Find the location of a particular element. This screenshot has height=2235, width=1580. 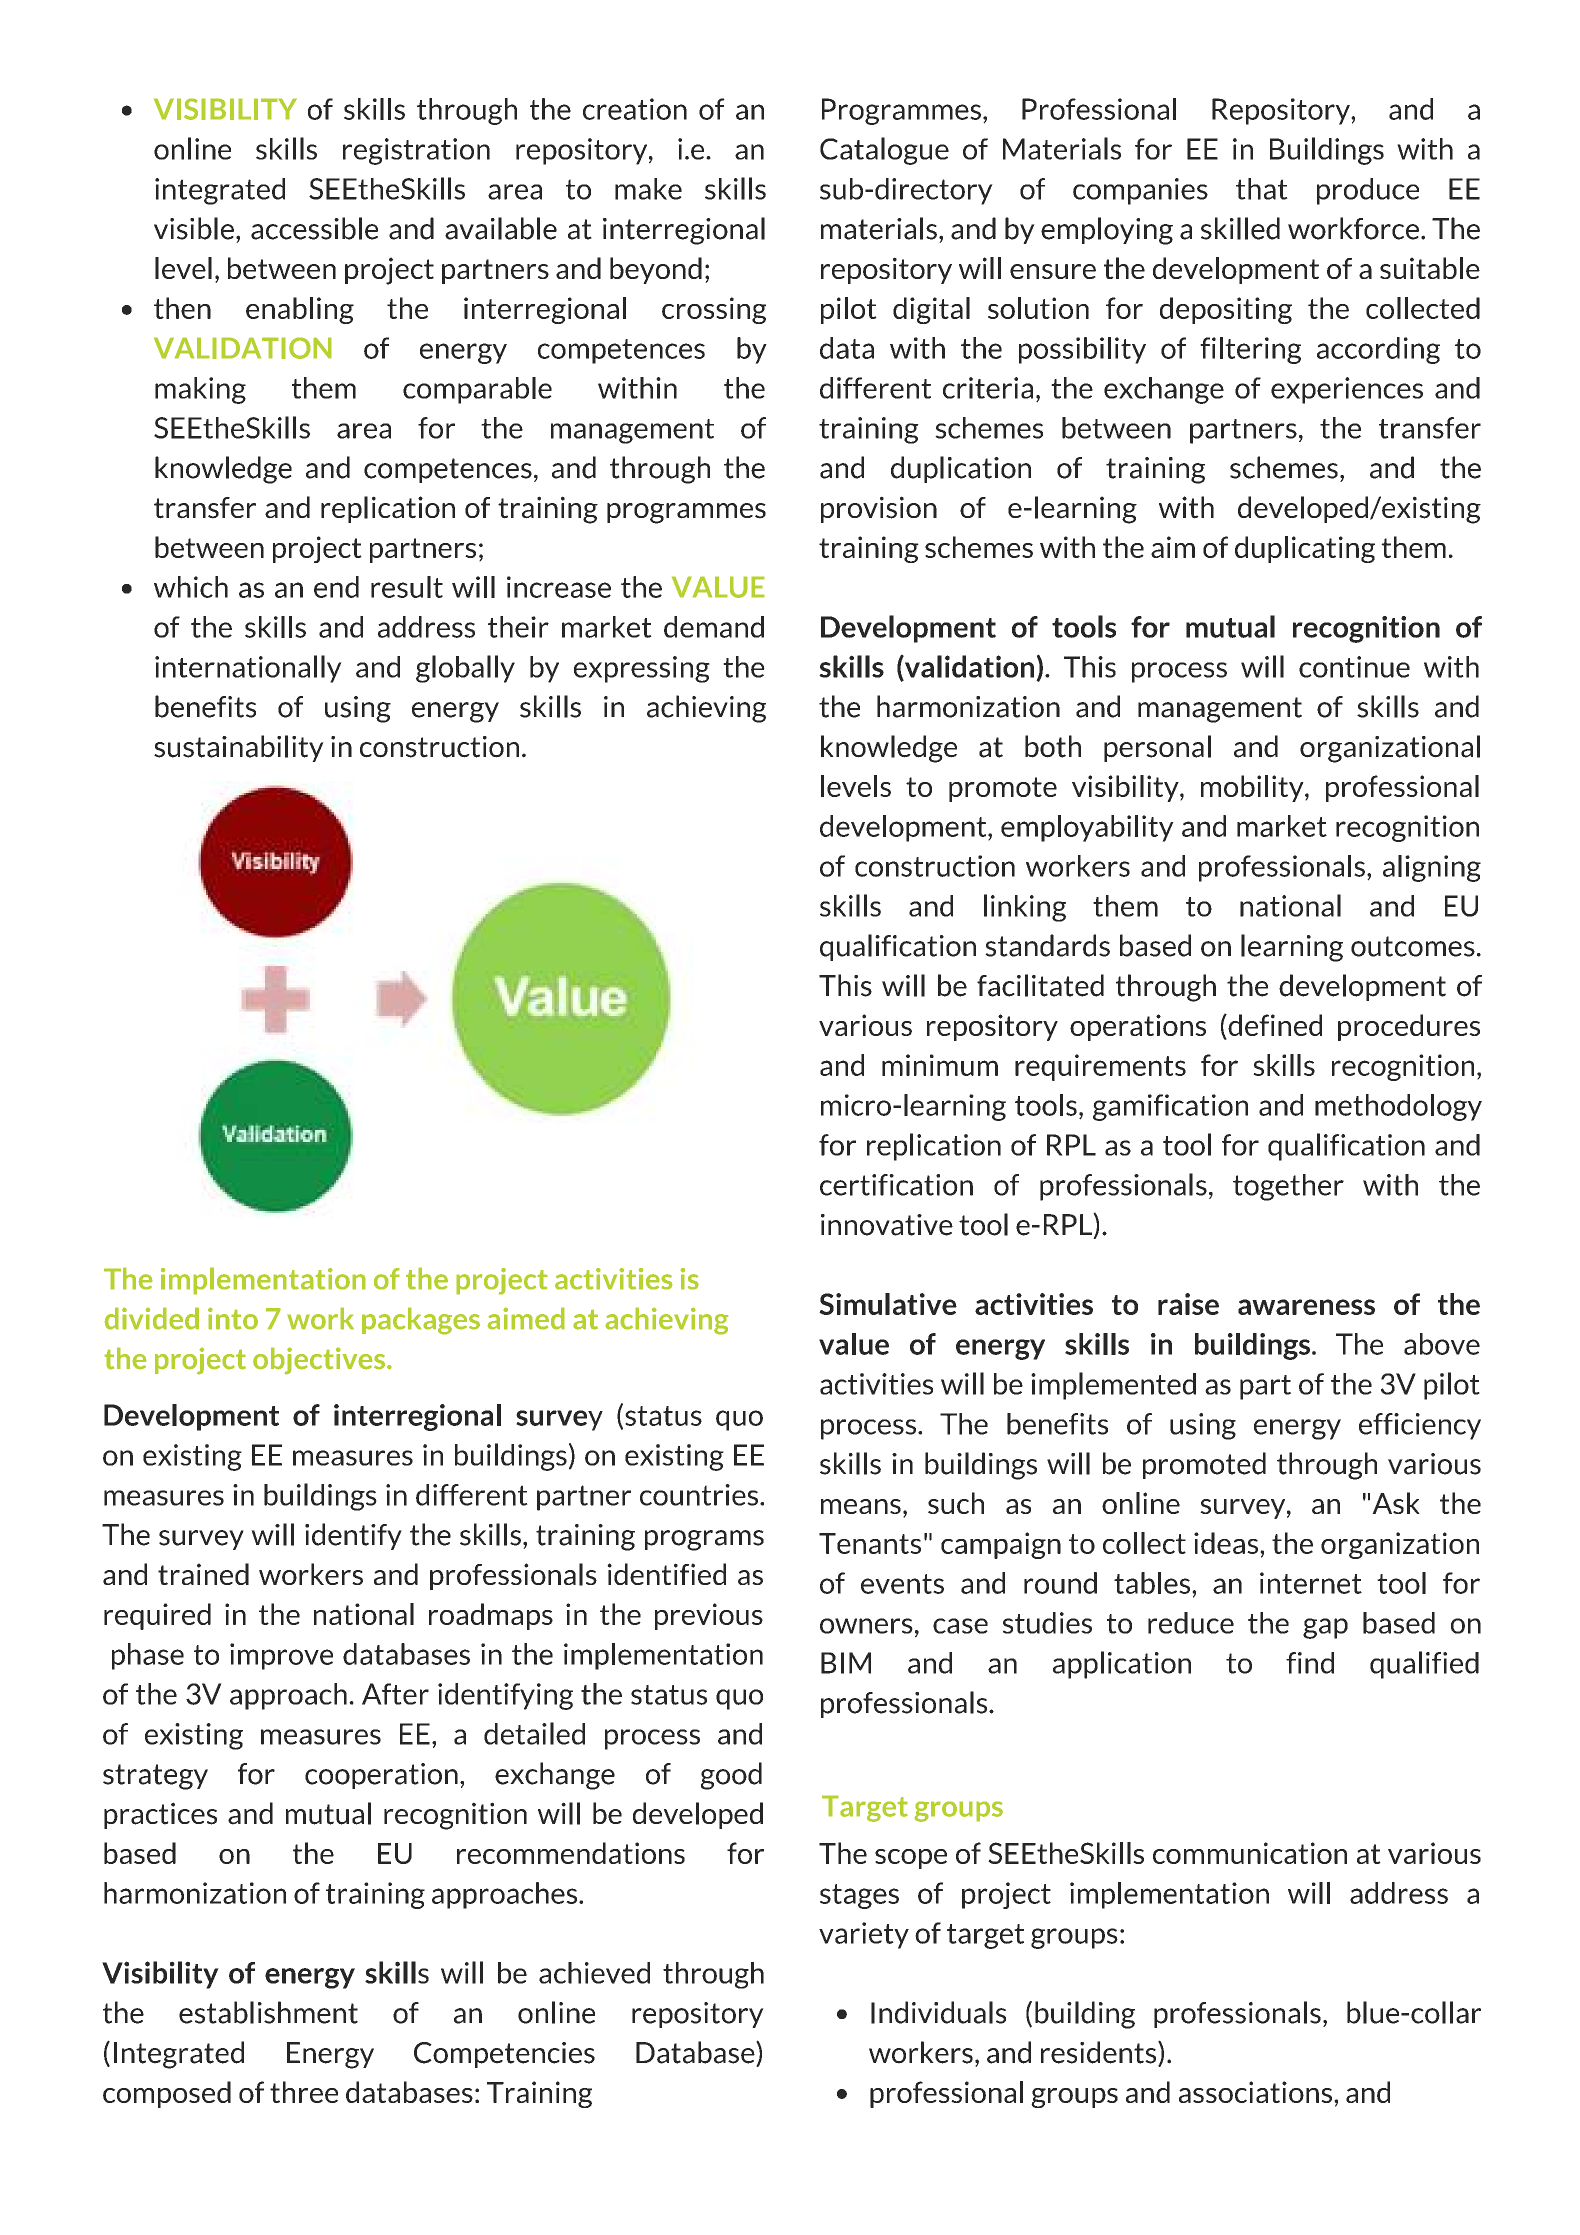

into is located at coordinates (233, 1318).
